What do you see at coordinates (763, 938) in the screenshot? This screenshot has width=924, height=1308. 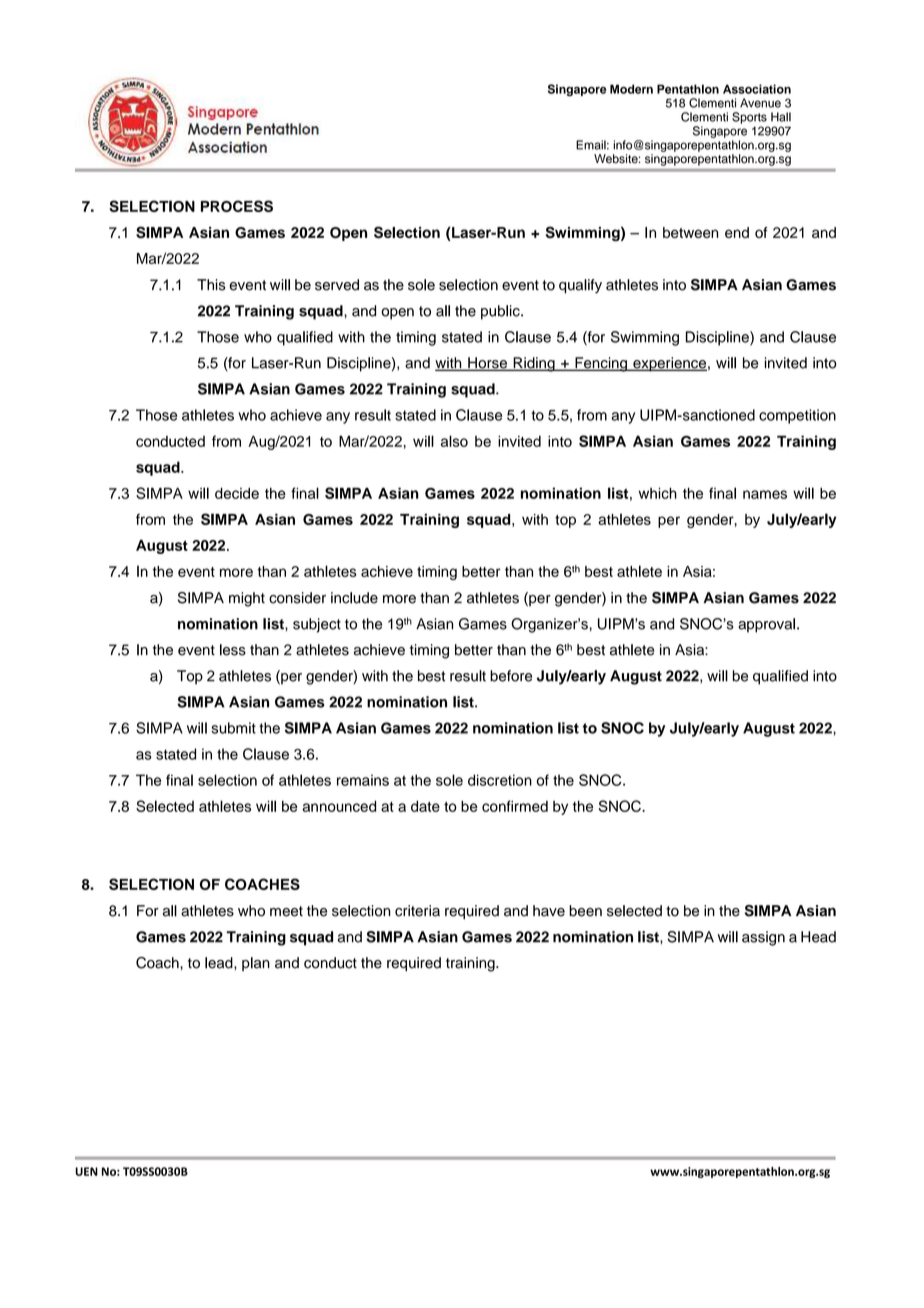 I see `assign` at bounding box center [763, 938].
